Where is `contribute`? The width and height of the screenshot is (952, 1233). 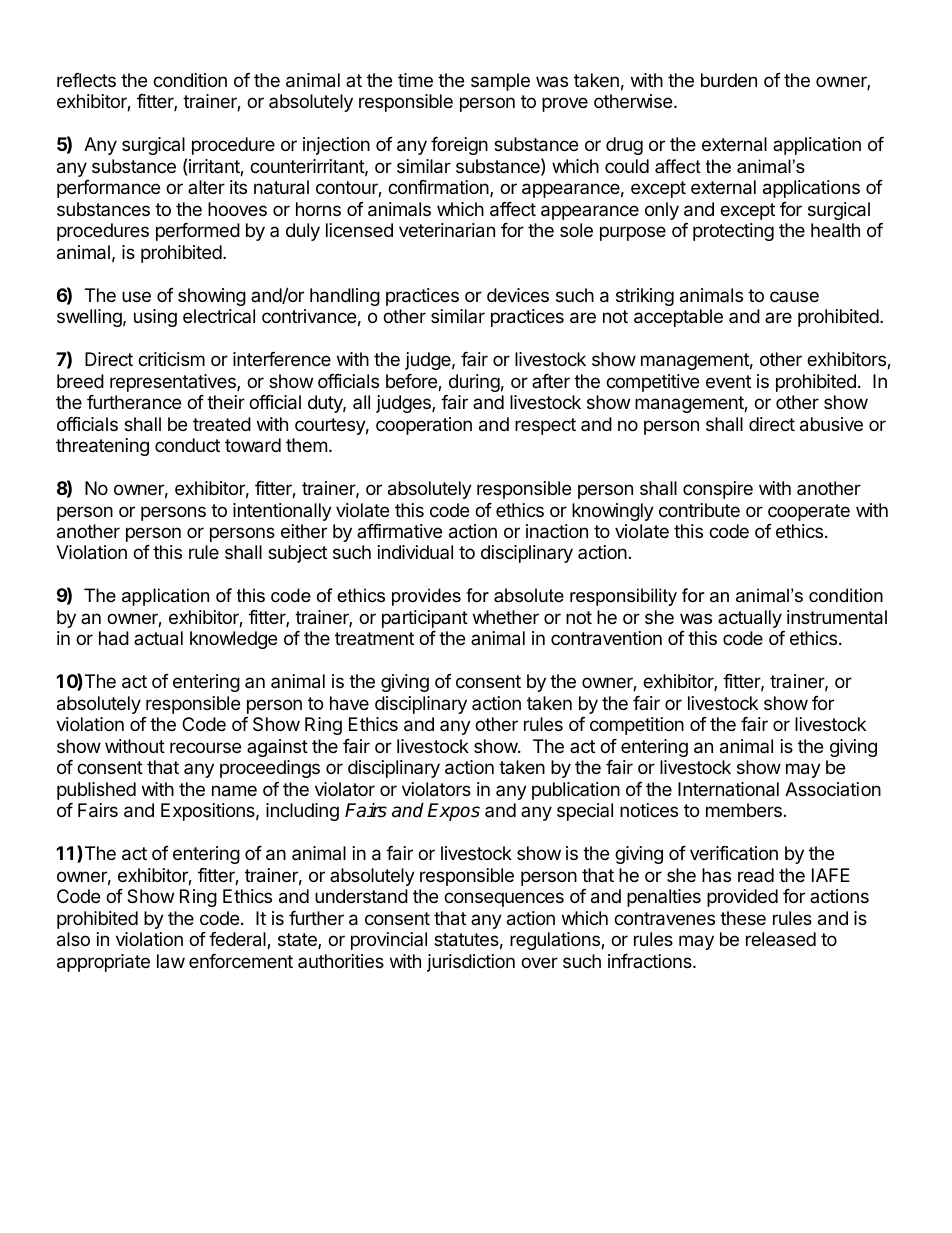
contribute is located at coordinates (699, 510).
